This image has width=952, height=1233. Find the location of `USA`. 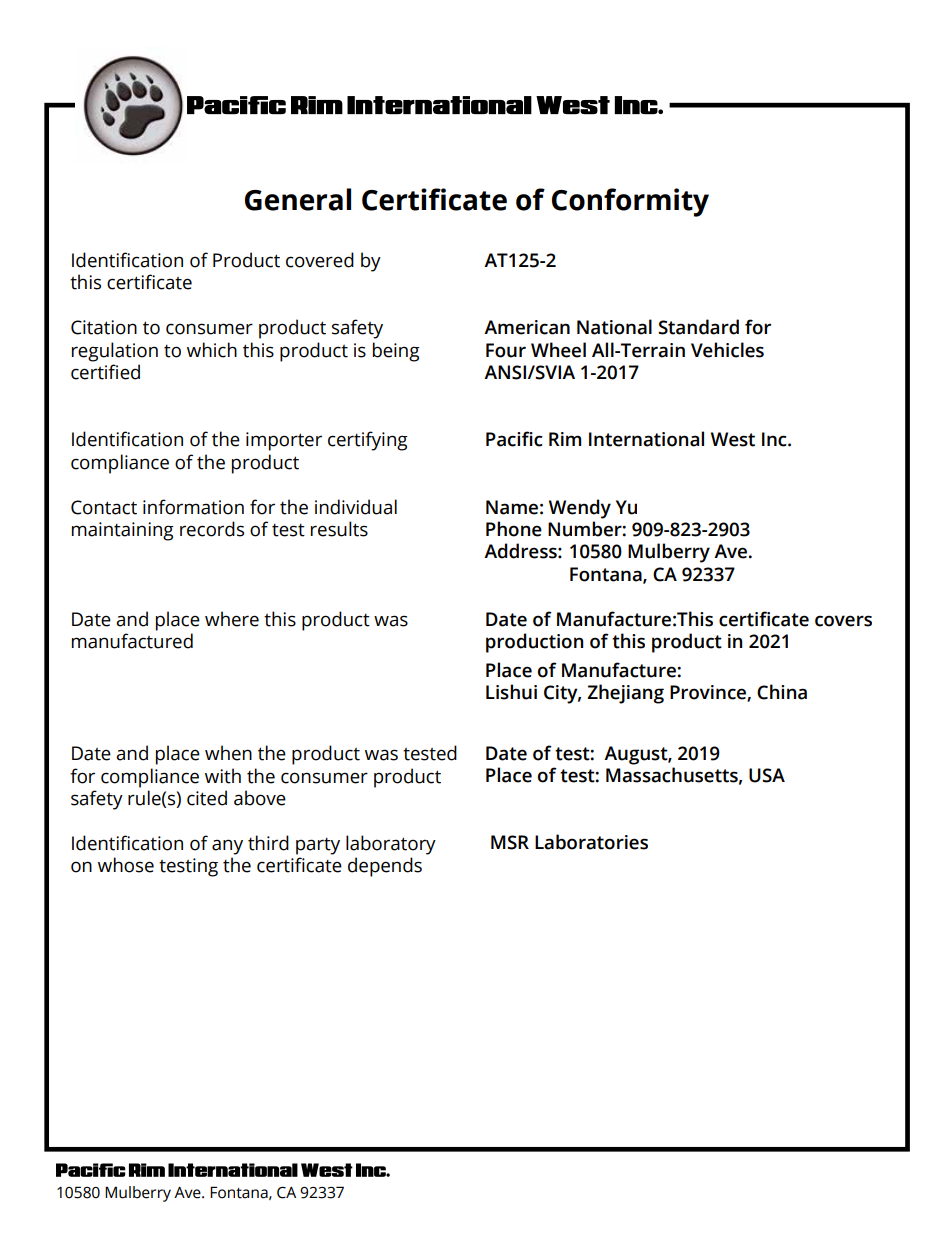

USA is located at coordinates (767, 775).
